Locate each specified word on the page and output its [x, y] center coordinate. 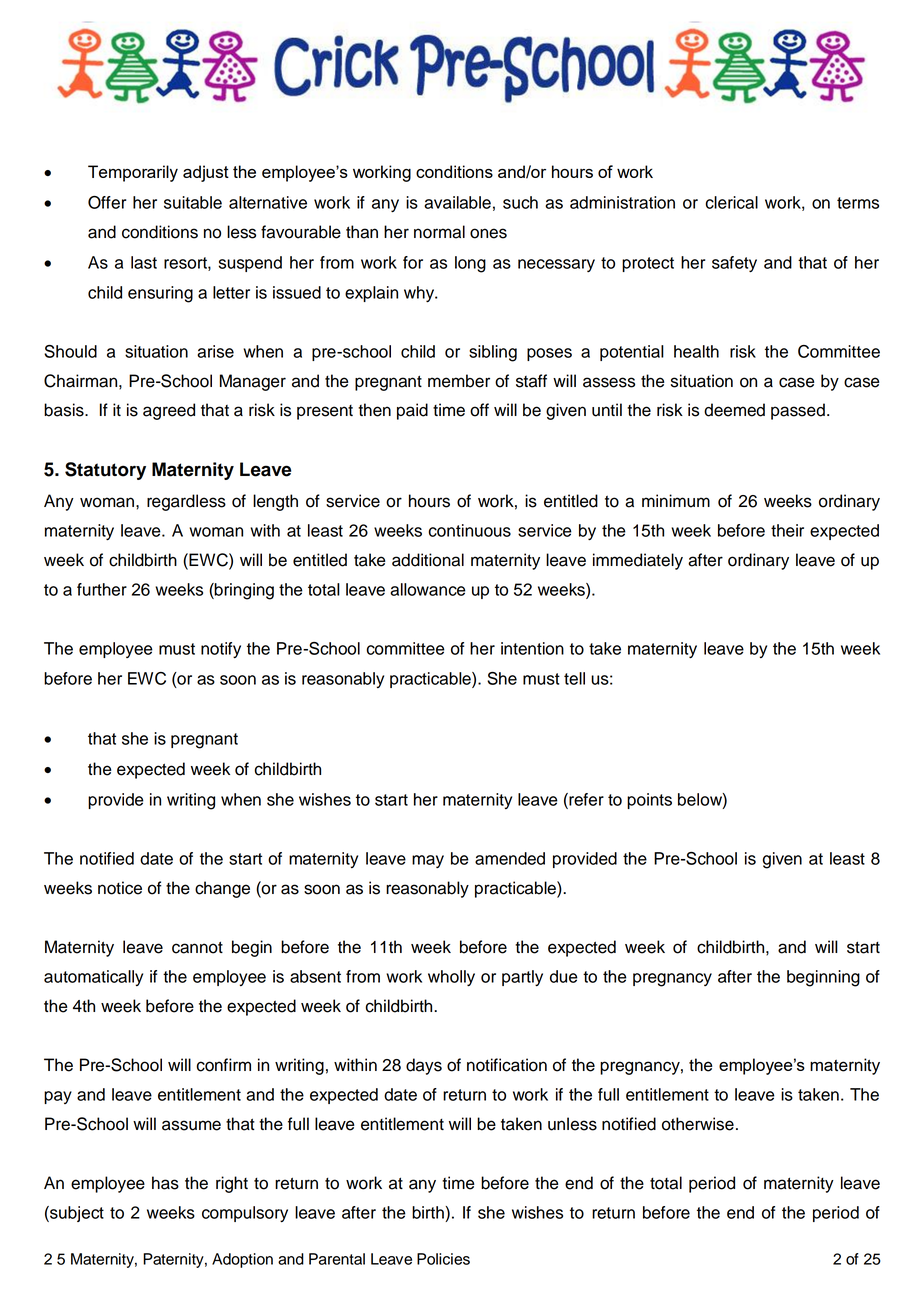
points [649, 801]
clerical [732, 202]
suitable [193, 202]
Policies [443, 1259]
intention [532, 648]
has [165, 1183]
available [457, 202]
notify [221, 650]
